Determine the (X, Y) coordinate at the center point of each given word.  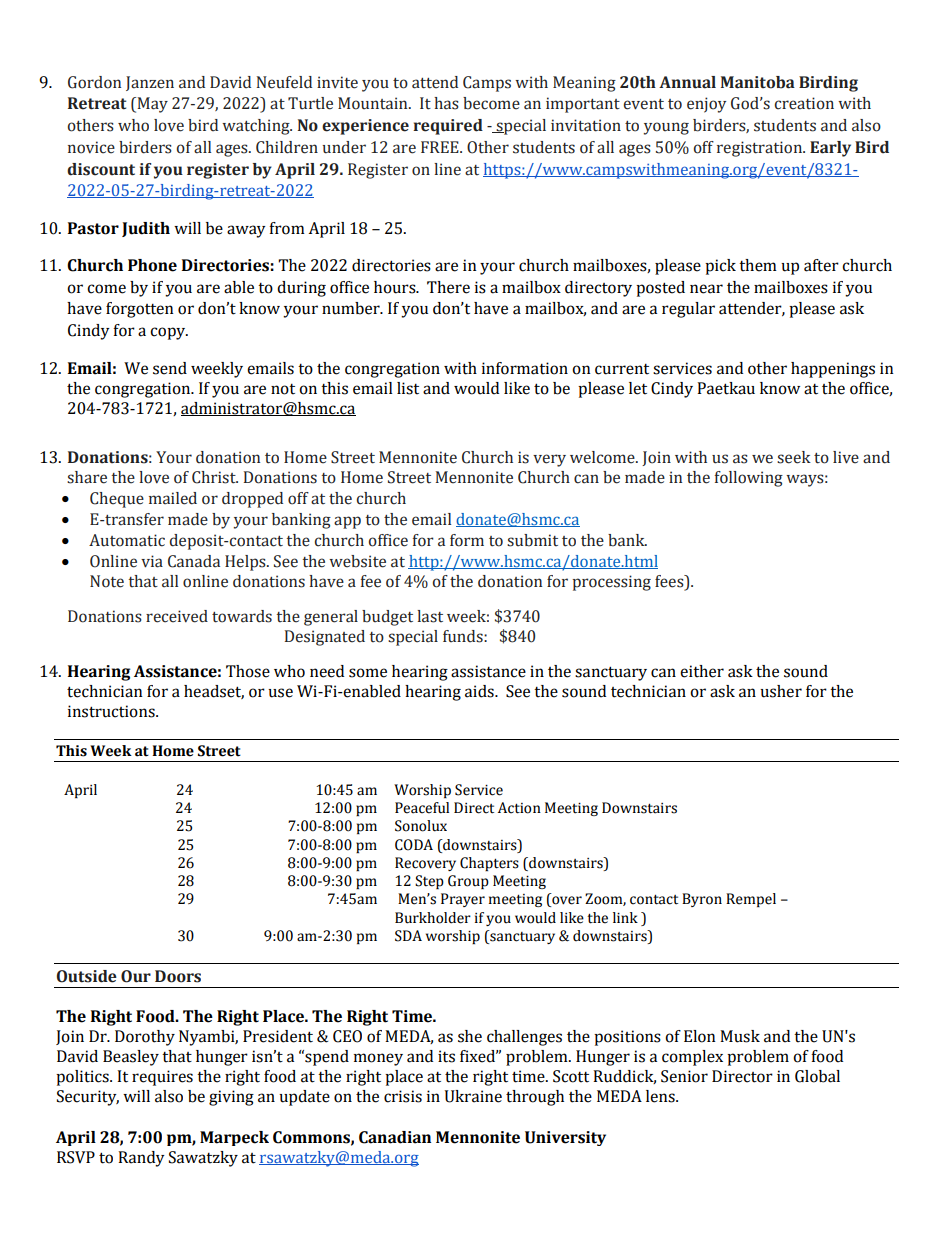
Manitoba (758, 82)
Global (817, 1076)
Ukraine (473, 1096)
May (151, 105)
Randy (141, 1159)
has (446, 103)
